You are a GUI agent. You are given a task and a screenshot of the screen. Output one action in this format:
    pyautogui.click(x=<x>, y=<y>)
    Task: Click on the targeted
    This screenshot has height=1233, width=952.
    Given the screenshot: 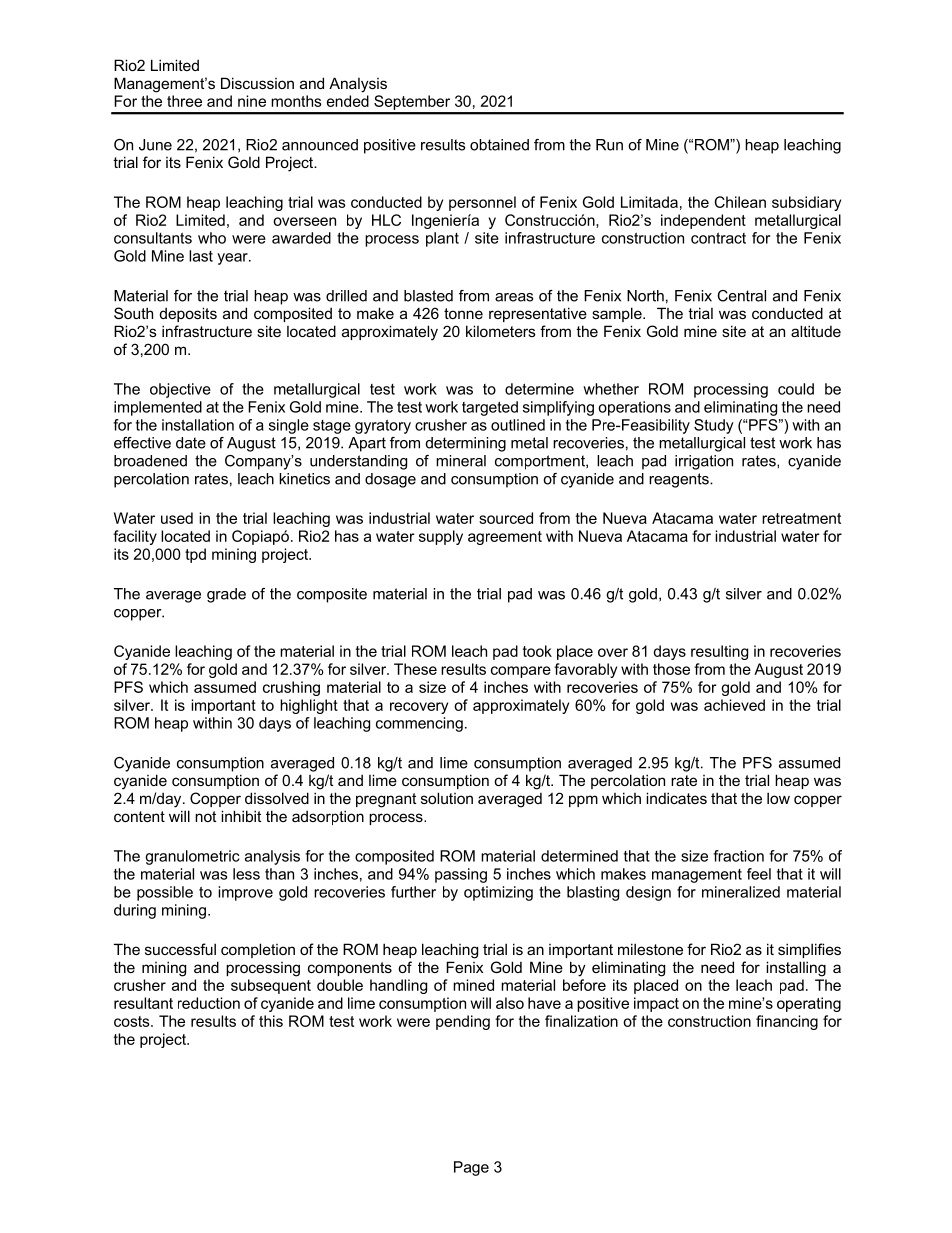 What is the action you would take?
    pyautogui.click(x=490, y=408)
